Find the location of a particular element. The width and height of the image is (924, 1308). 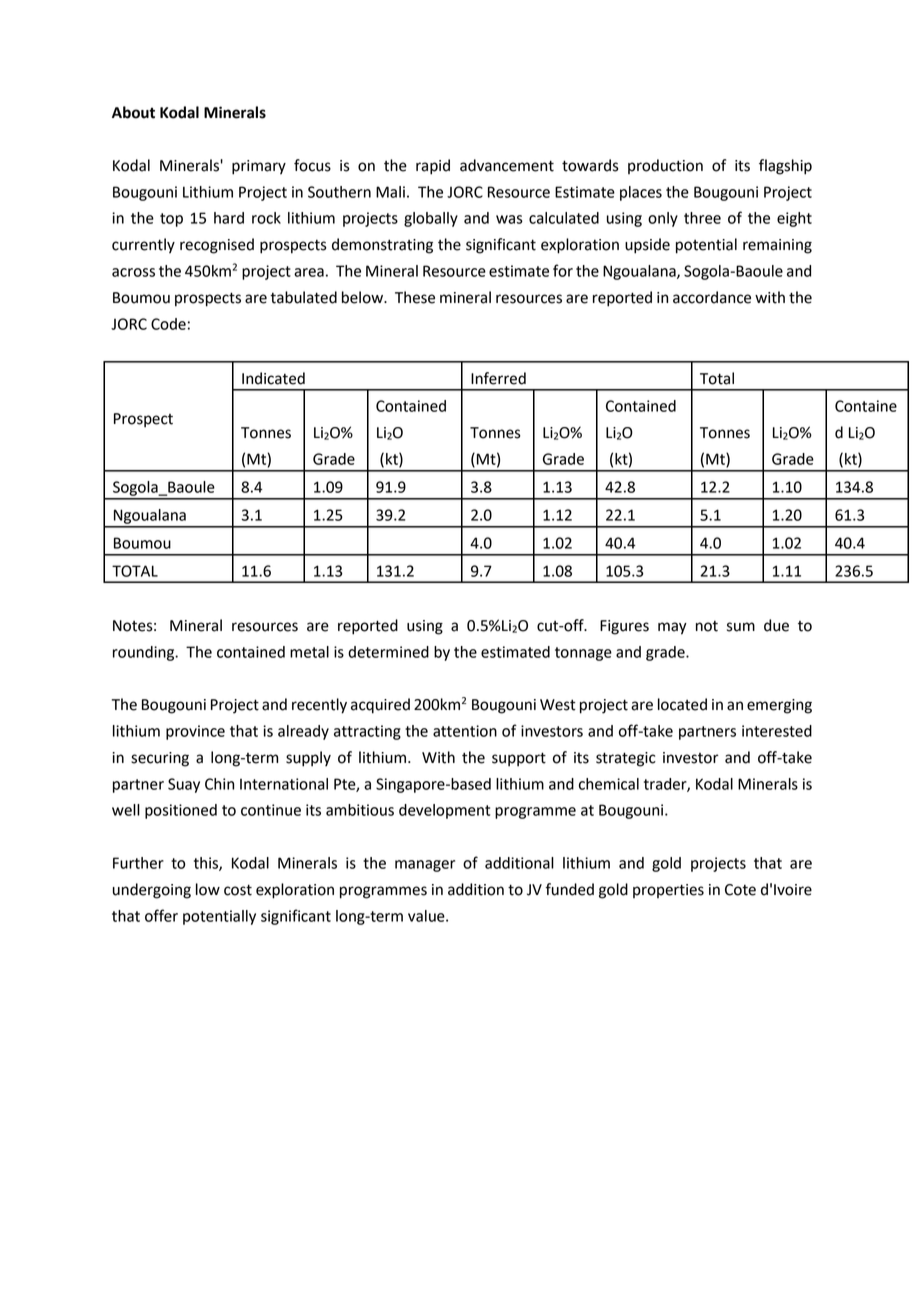

primary is located at coordinates (259, 167).
